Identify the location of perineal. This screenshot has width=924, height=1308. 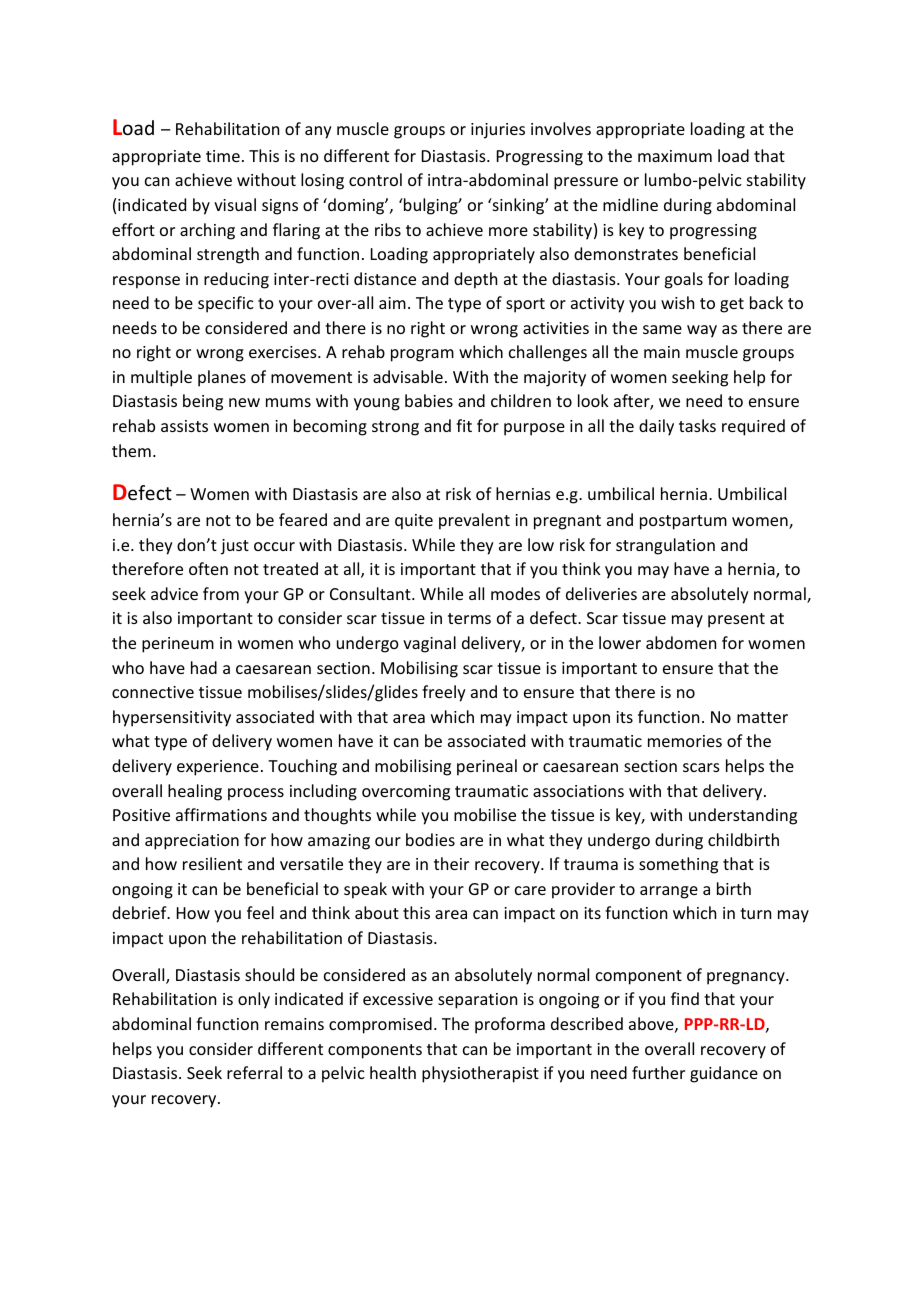
(487, 767).
